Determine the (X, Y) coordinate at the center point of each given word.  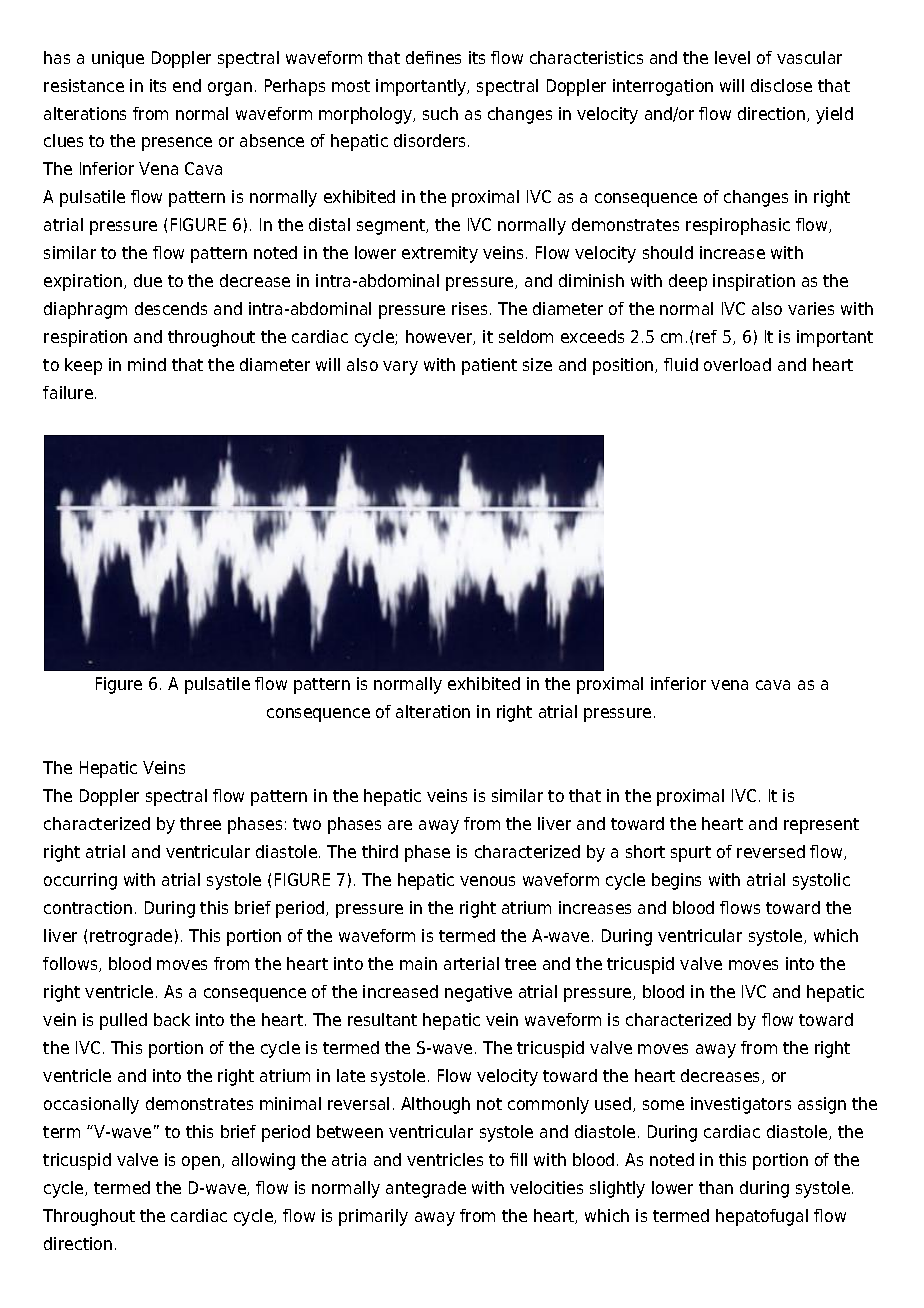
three (200, 823)
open (201, 1163)
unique (118, 59)
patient (489, 366)
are (400, 825)
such (440, 113)
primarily (373, 1217)
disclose (781, 85)
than (716, 1187)
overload (737, 364)
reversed (771, 851)
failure (69, 392)
